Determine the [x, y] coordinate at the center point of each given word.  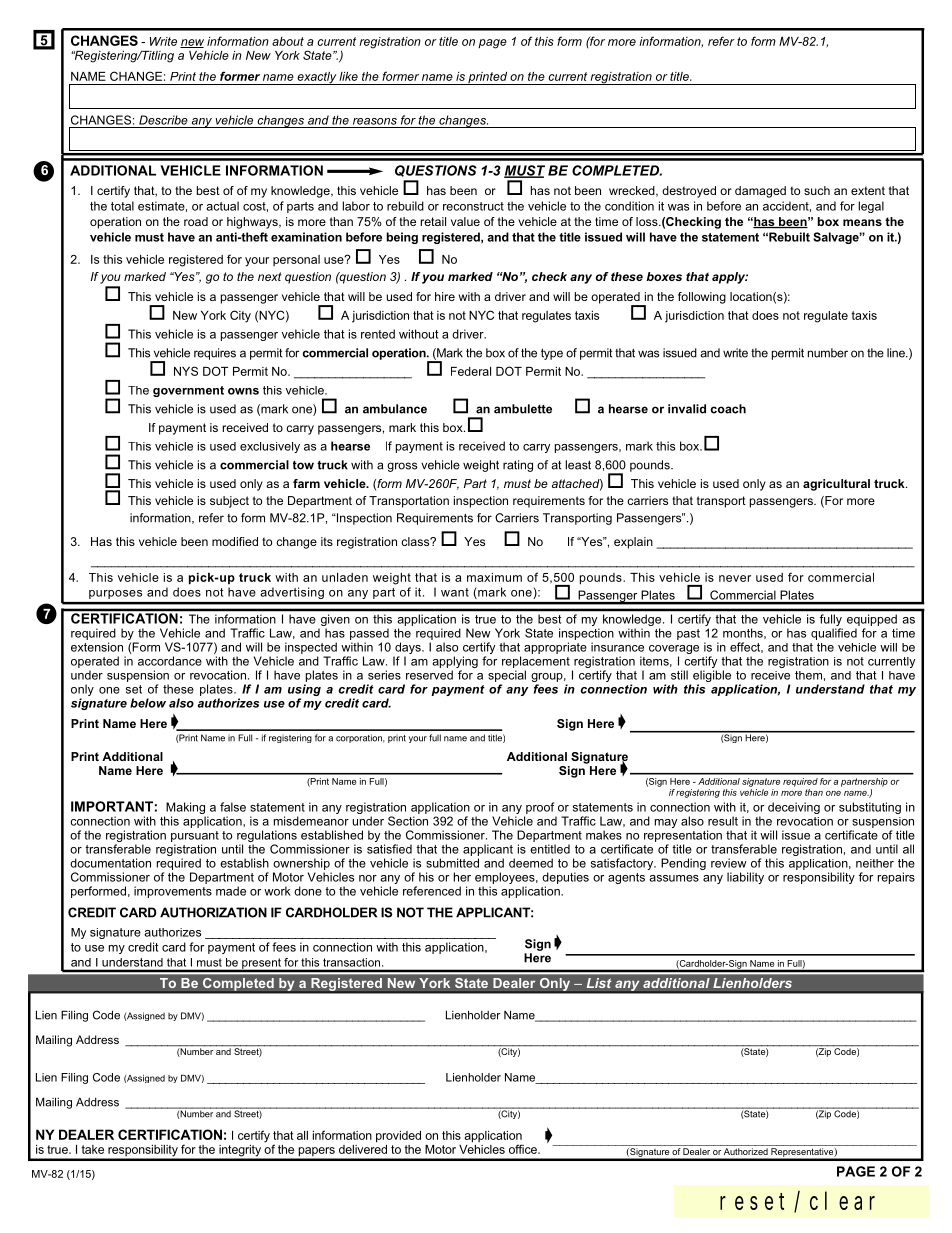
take [92, 1149]
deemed [531, 863]
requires [215, 354]
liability [745, 878]
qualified [834, 634]
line [897, 353]
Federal [471, 371]
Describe [163, 120]
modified [235, 541]
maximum [494, 577]
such [817, 190]
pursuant [195, 836]
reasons [375, 121]
